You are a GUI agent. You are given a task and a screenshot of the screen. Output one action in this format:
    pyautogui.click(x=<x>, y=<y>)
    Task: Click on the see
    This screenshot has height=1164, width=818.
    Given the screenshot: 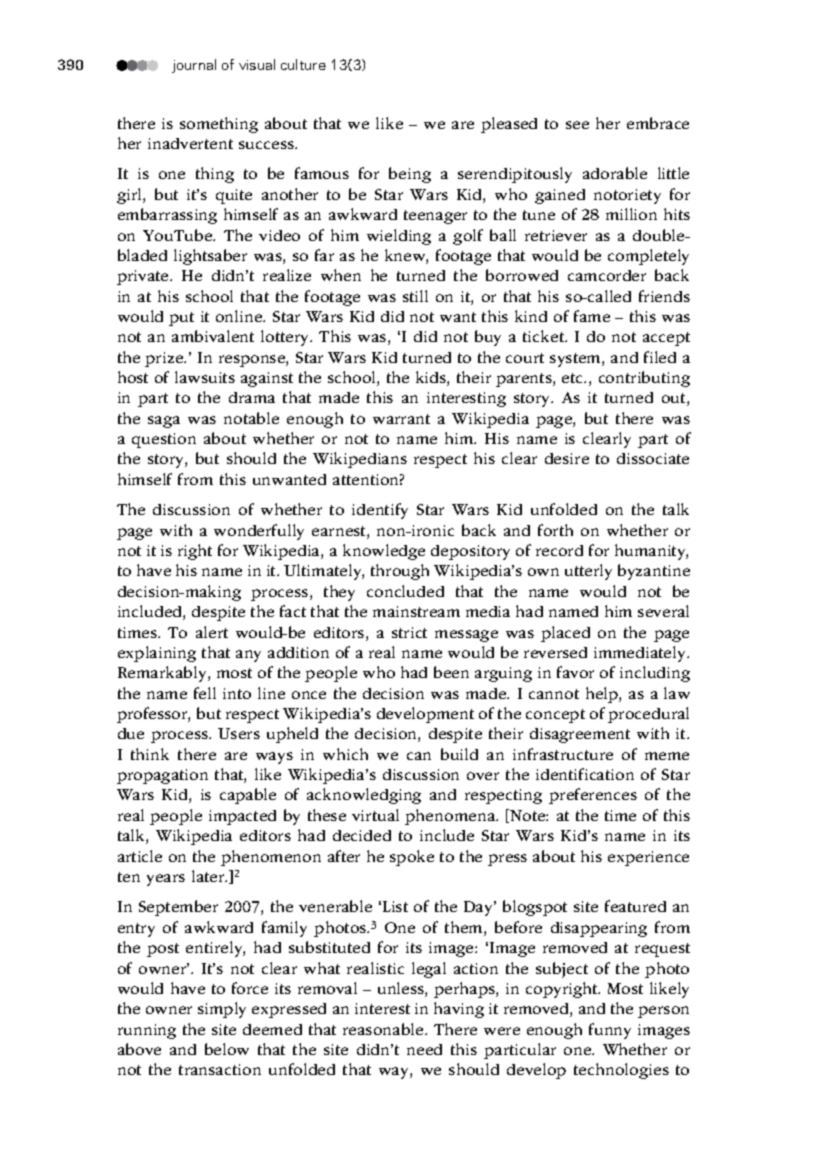 What is the action you would take?
    pyautogui.click(x=577, y=125)
